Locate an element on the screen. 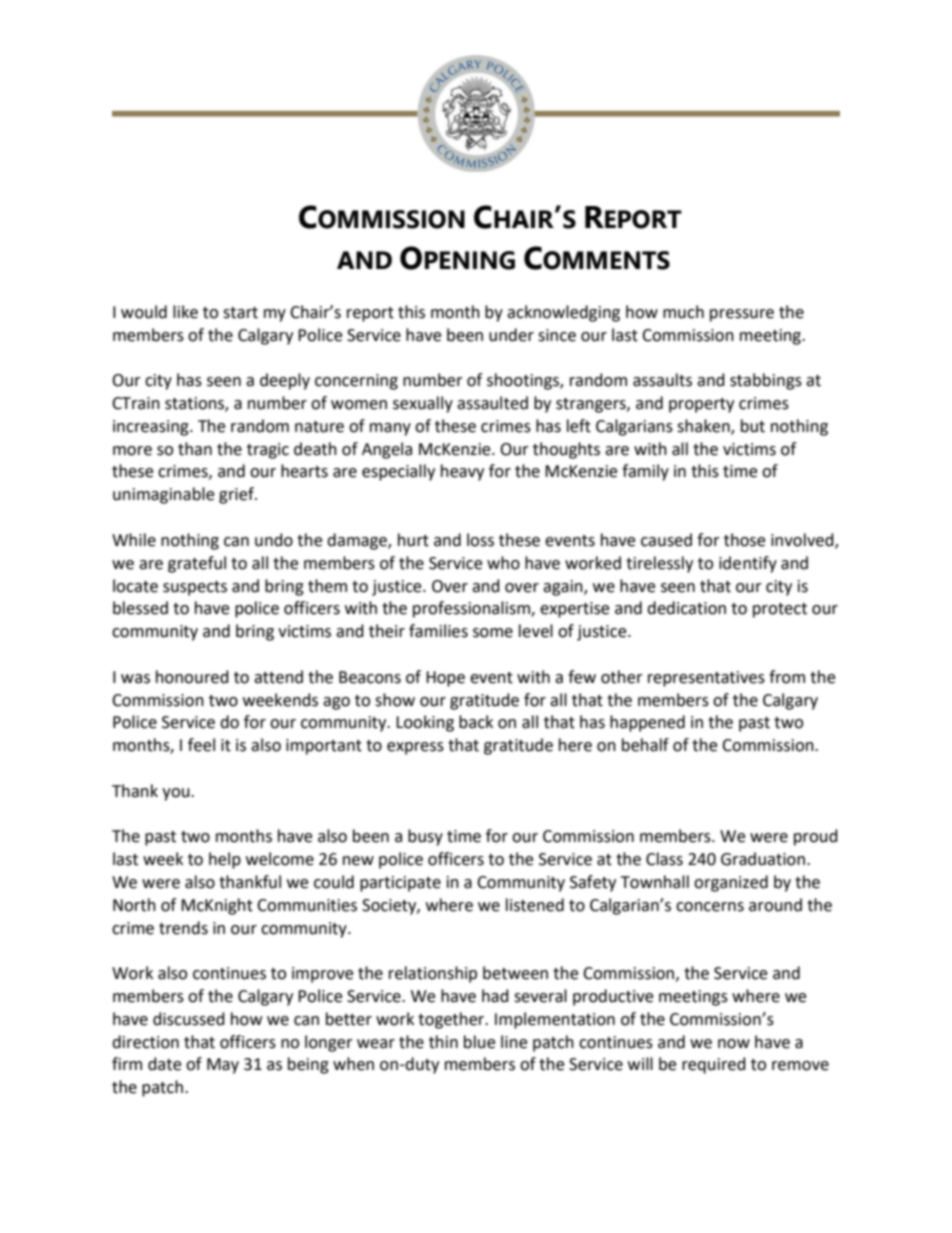 Image resolution: width=952 pixels, height=1233 pixels. like is located at coordinates (185, 312).
